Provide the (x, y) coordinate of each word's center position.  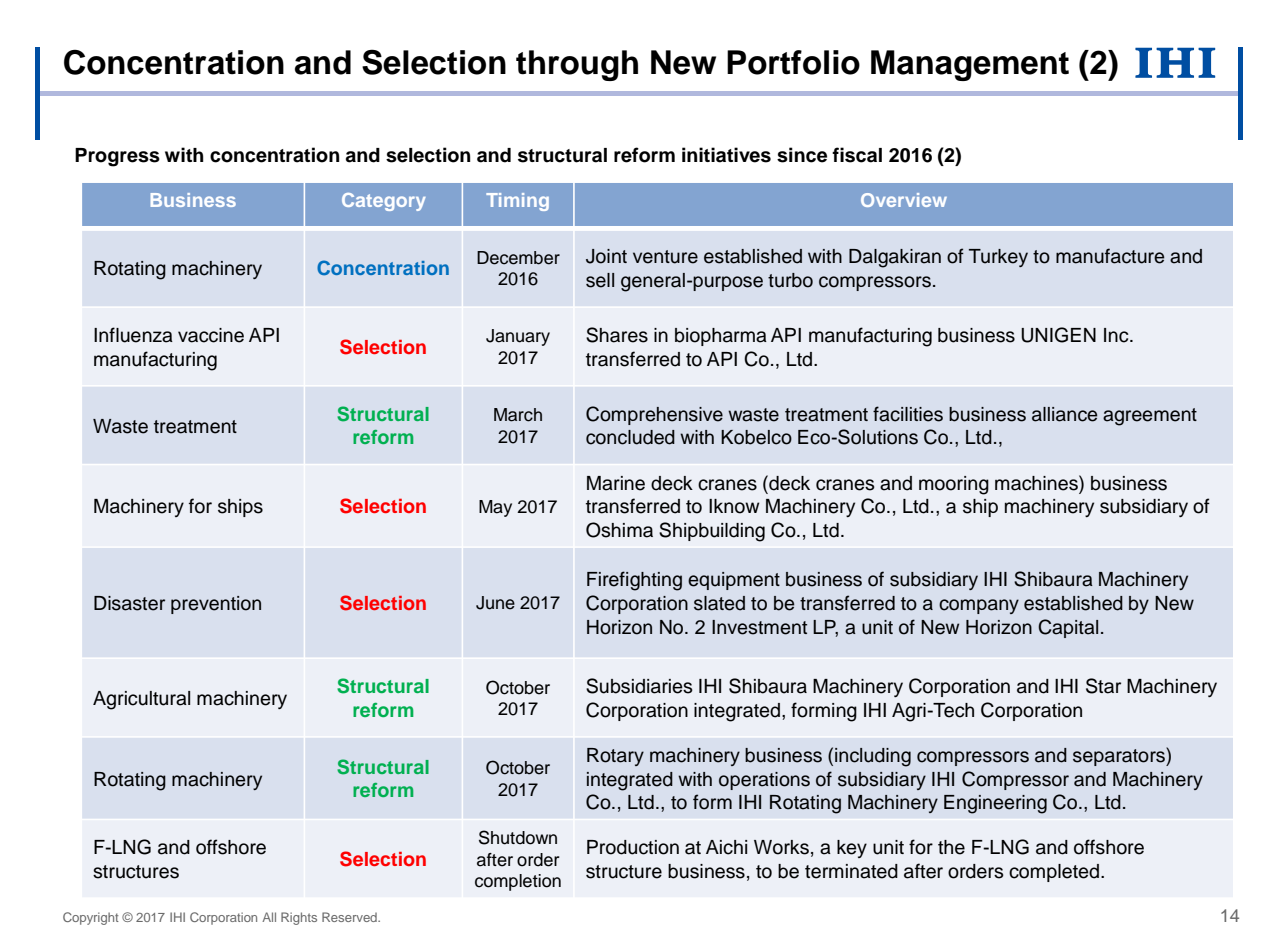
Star (1103, 686)
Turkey (998, 258)
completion (518, 882)
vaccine (211, 335)
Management (970, 65)
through (577, 65)
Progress (117, 157)
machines (1037, 483)
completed (1054, 873)
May (495, 508)
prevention (216, 605)
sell (600, 280)
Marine (616, 483)
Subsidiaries (639, 686)
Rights (299, 918)
